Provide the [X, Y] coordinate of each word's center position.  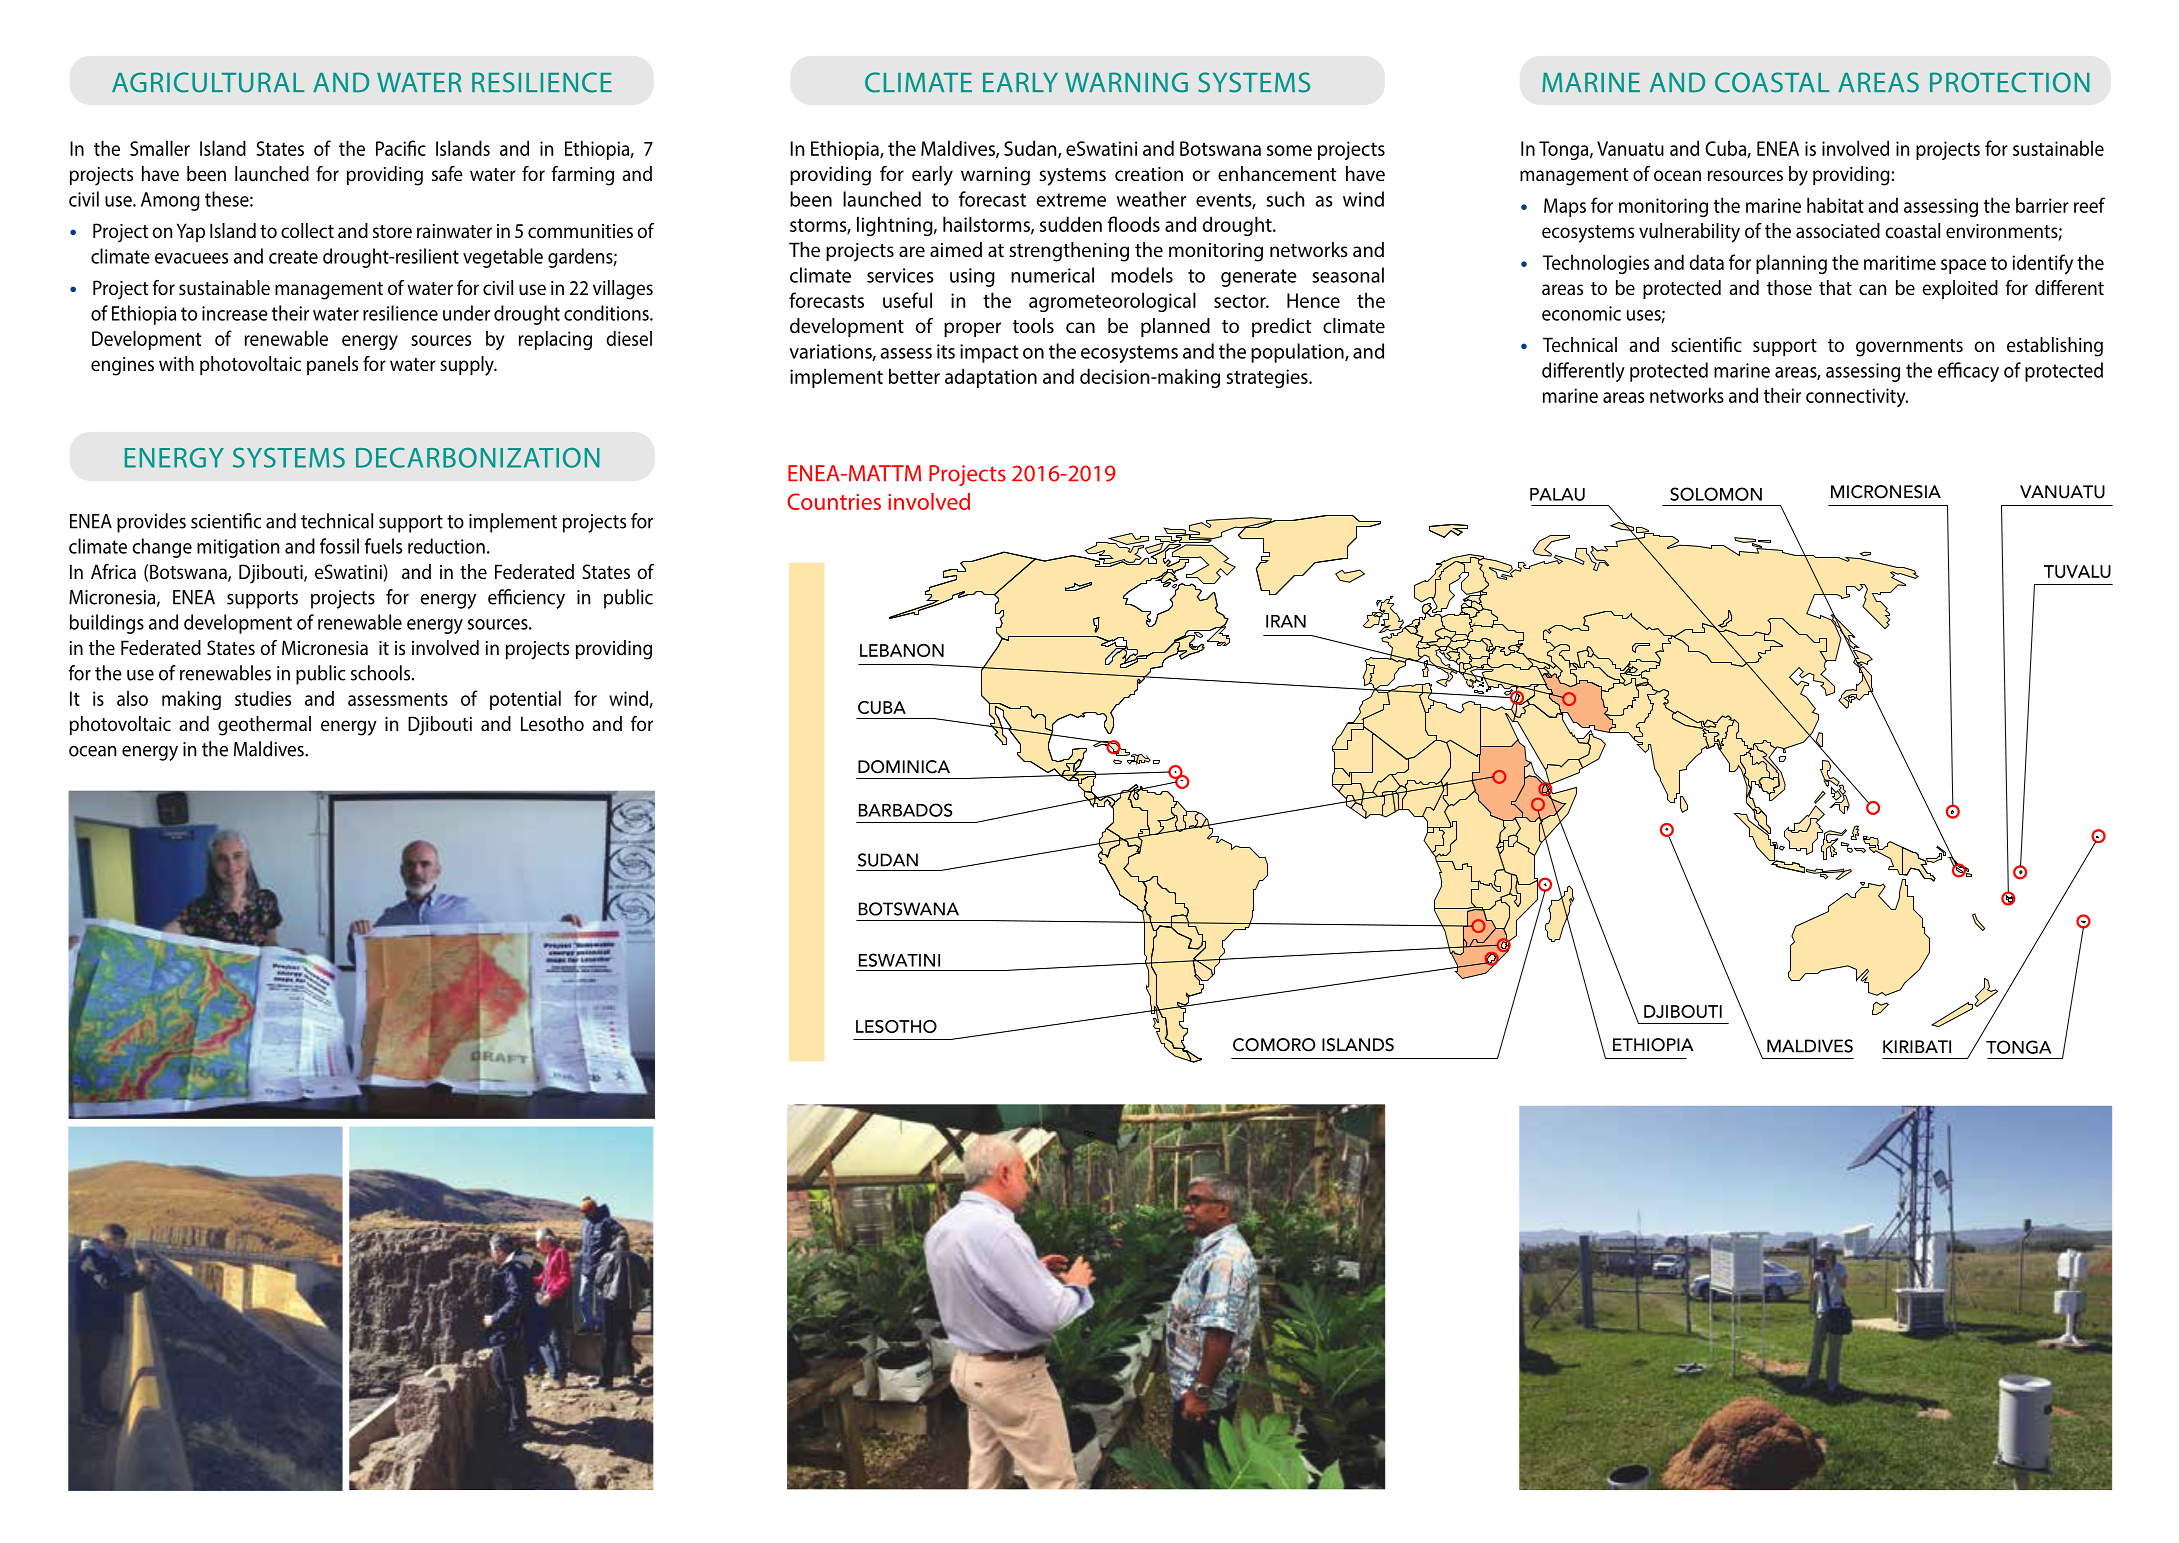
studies [263, 698]
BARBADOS [905, 810]
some [1289, 150]
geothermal [264, 726]
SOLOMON [1716, 494]
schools [382, 673]
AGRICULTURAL [208, 82]
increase [235, 313]
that [1835, 287]
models [1142, 275]
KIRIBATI [1917, 1046]
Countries [834, 501]
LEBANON [902, 650]
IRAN [1286, 621]
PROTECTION [2010, 82]
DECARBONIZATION [478, 457]
